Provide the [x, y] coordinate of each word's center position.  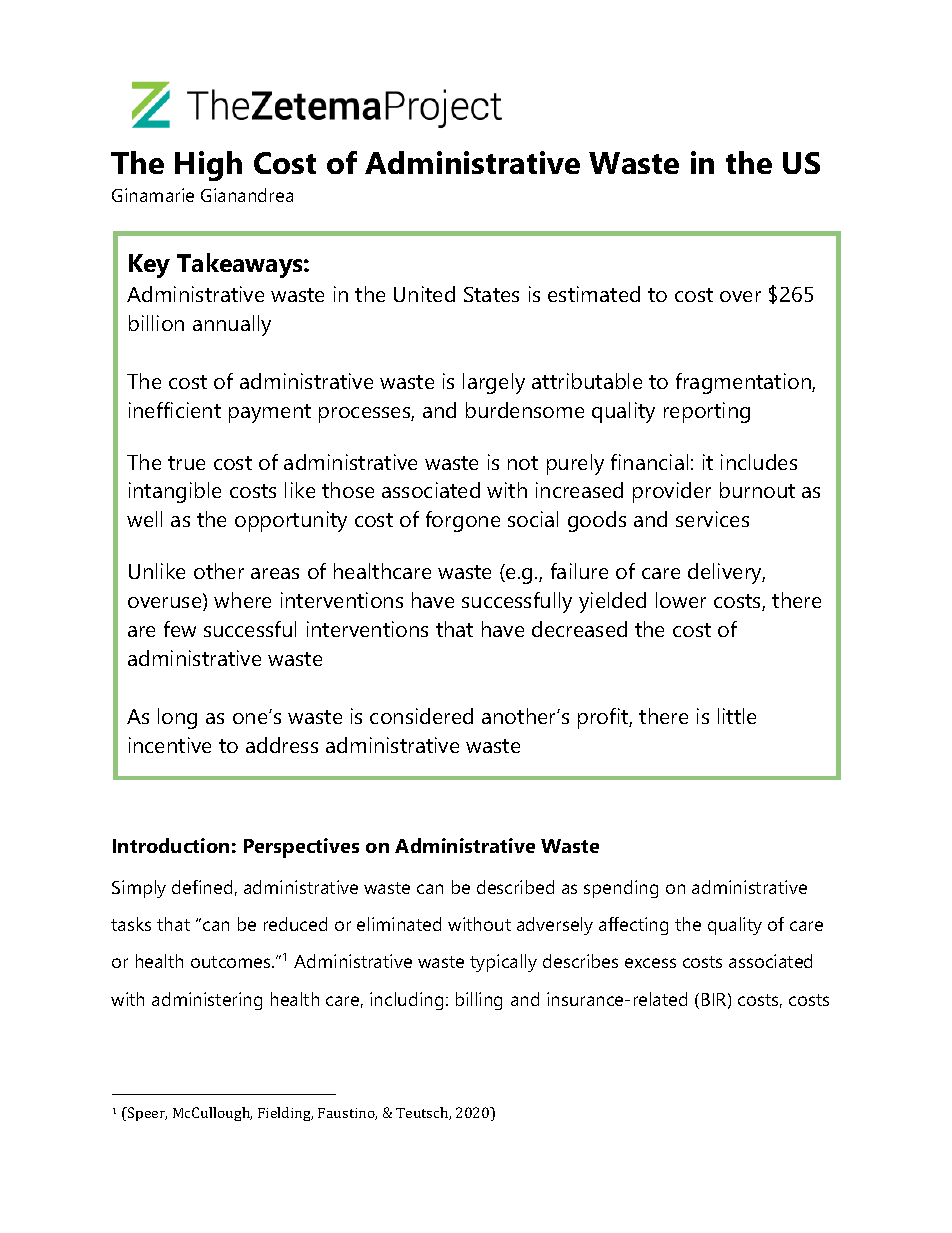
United [424, 294]
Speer [146, 1114]
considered [421, 716]
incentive [170, 745]
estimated [594, 294]
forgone [463, 521]
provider [672, 492]
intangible [175, 492]
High [208, 166]
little [737, 716]
